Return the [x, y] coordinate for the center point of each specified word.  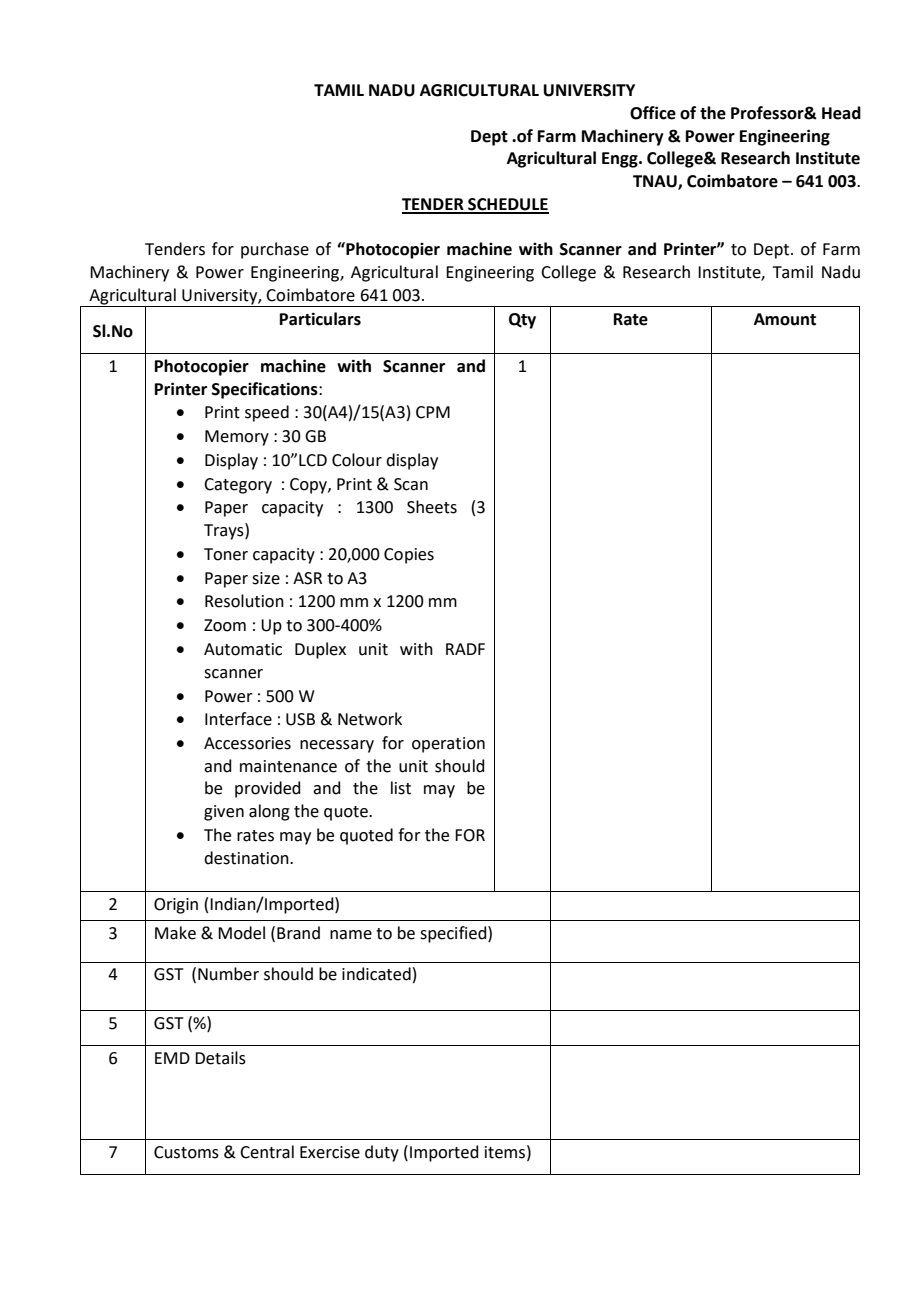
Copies [409, 556]
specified [454, 934]
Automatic [243, 649]
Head [841, 113]
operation [448, 745]
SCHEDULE [507, 205]
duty [382, 1153]
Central [267, 1152]
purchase [275, 250]
